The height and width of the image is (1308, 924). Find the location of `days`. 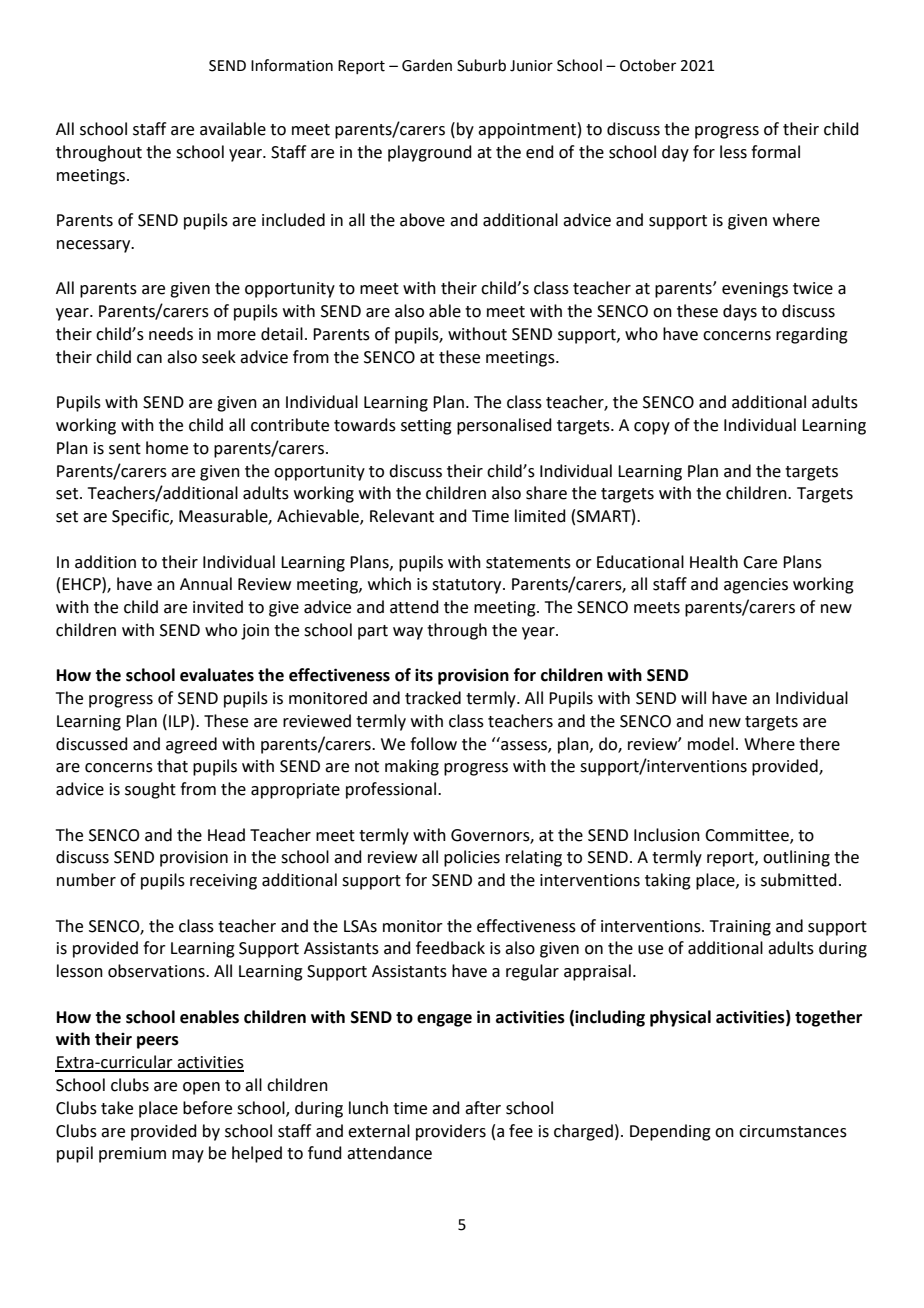

days is located at coordinates (740, 312).
